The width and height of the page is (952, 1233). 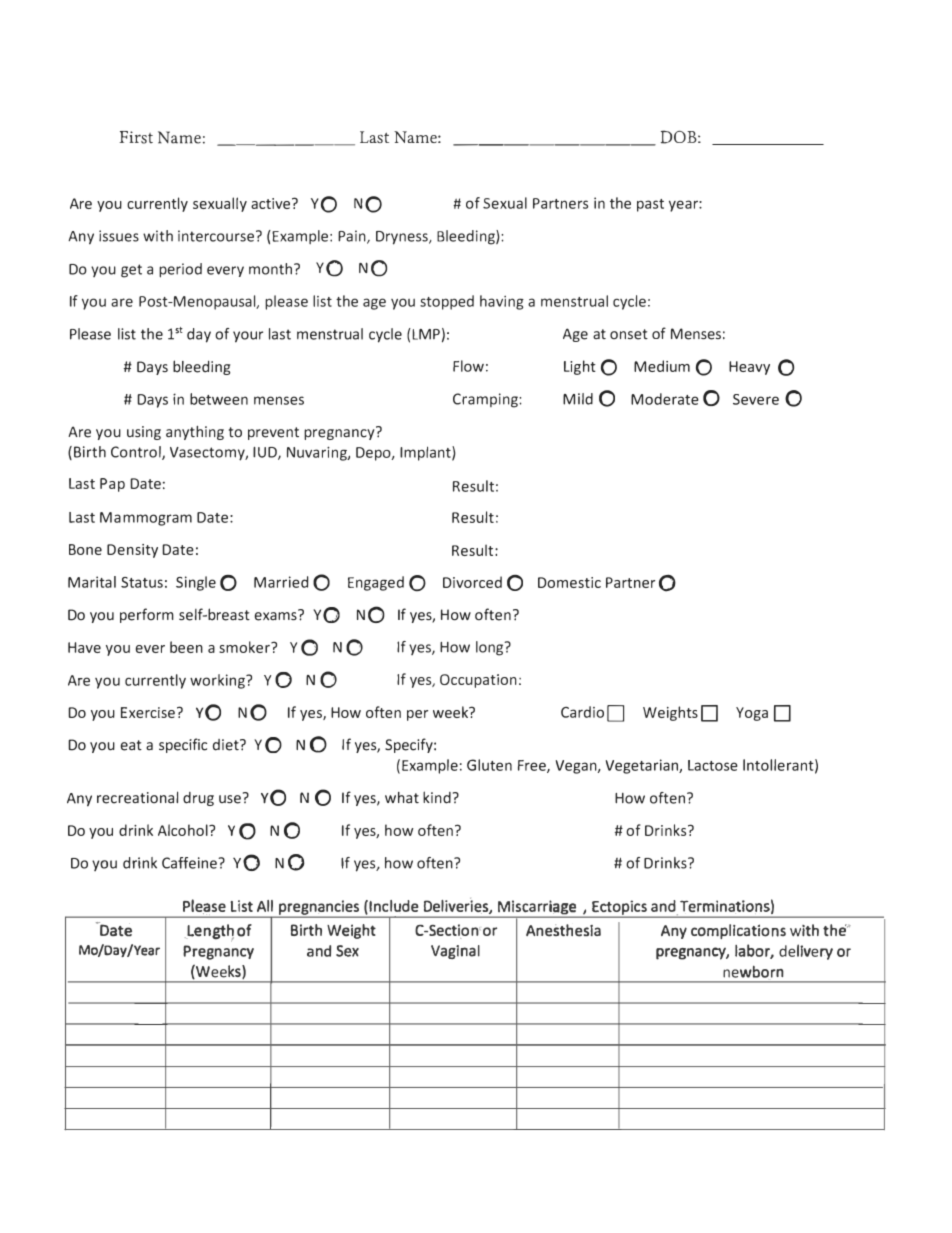 I want to click on Occupation, so click(x=478, y=681).
